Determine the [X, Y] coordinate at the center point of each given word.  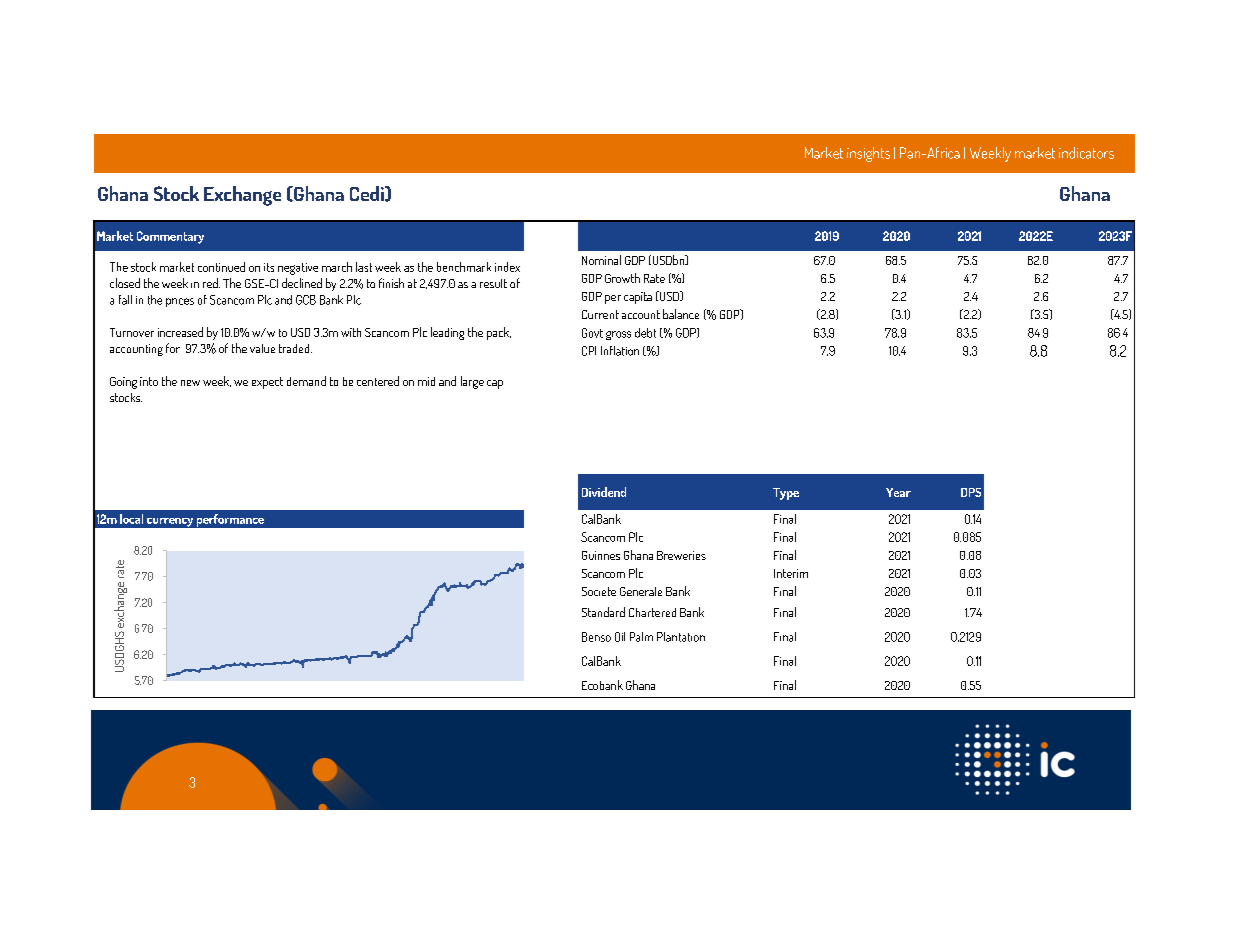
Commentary [170, 237]
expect [267, 383]
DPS [971, 492]
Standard [603, 612]
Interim [791, 573]
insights [868, 154]
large [472, 382]
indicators [1086, 153]
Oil [620, 637]
